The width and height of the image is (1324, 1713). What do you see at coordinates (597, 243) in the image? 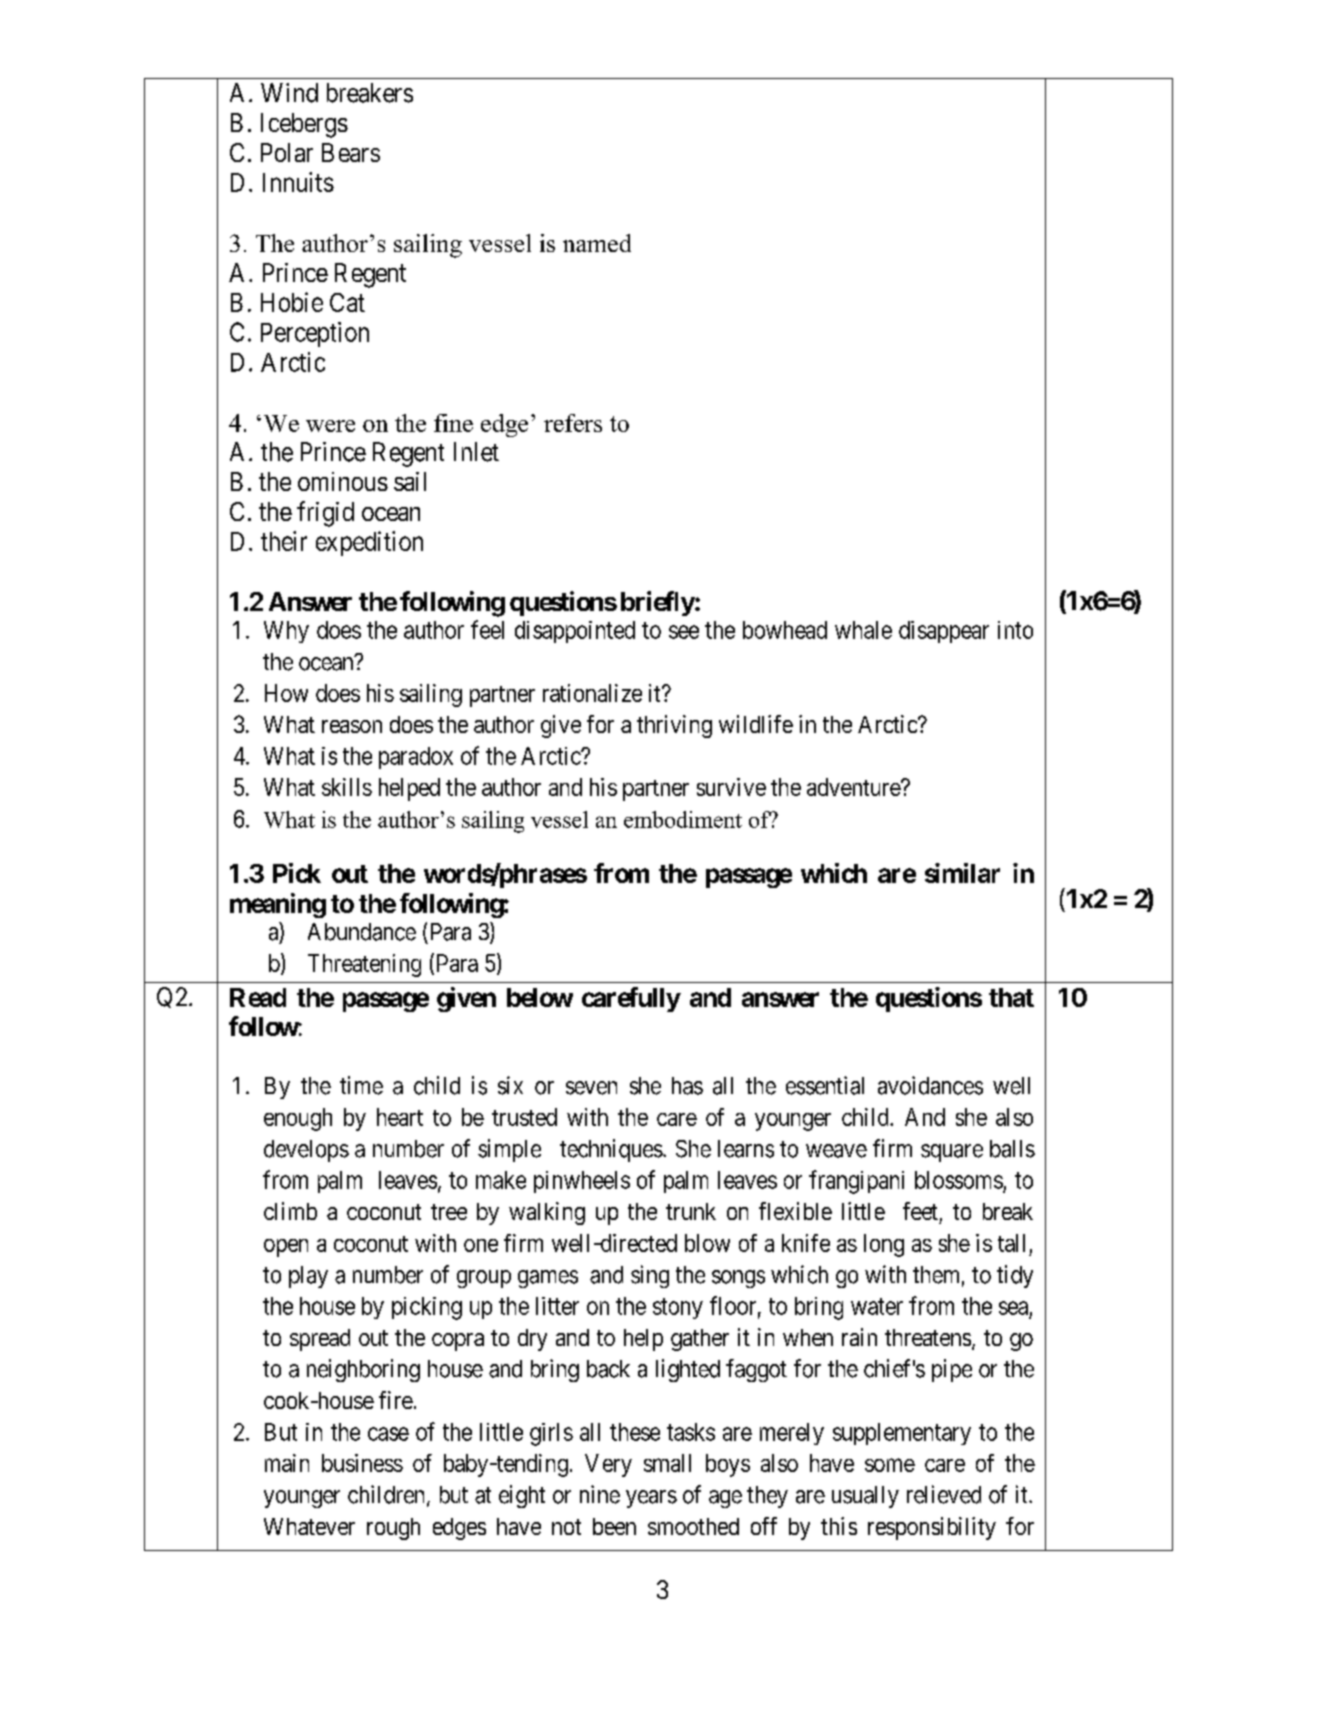
I see `named` at bounding box center [597, 243].
